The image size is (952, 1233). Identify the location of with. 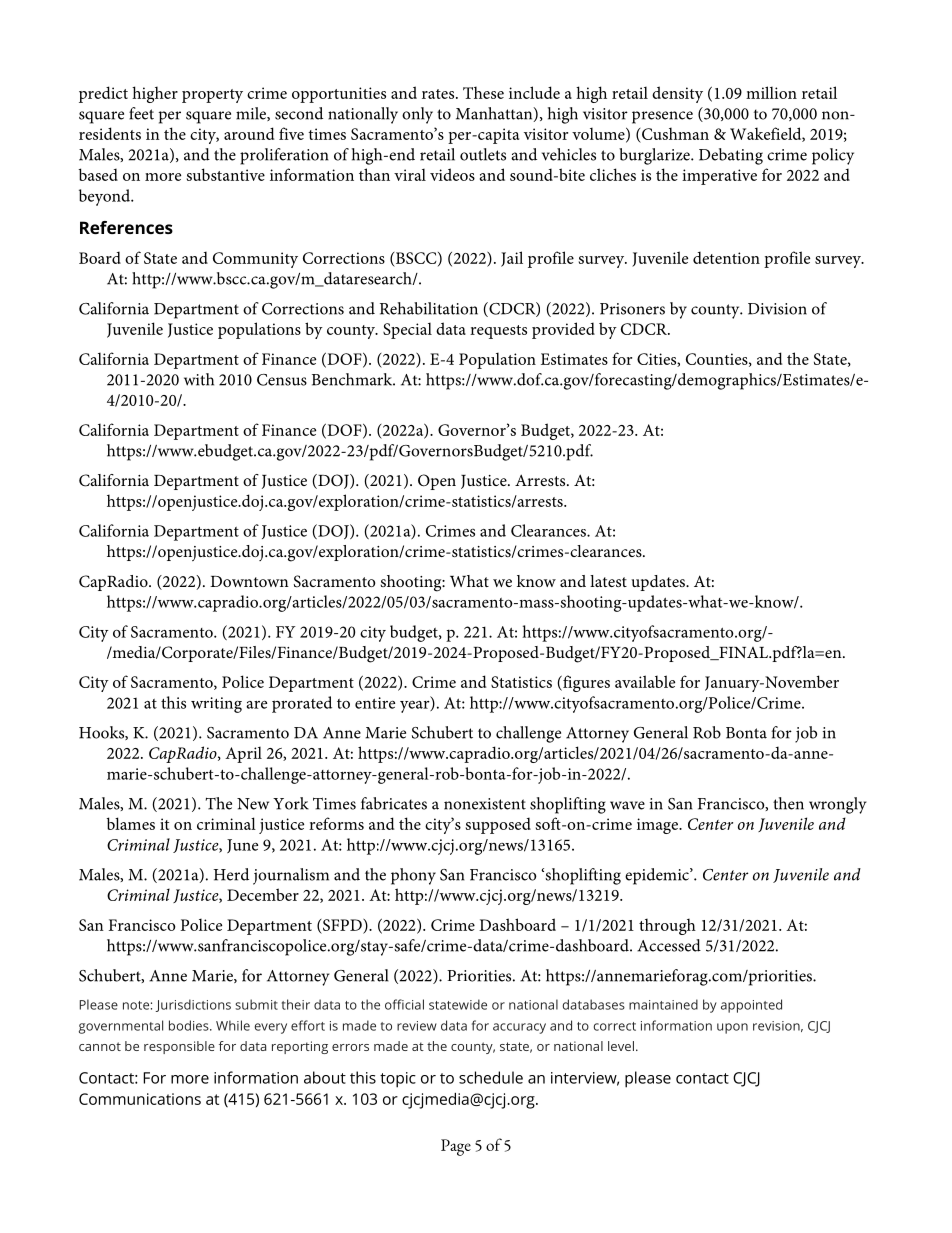
(199, 379).
